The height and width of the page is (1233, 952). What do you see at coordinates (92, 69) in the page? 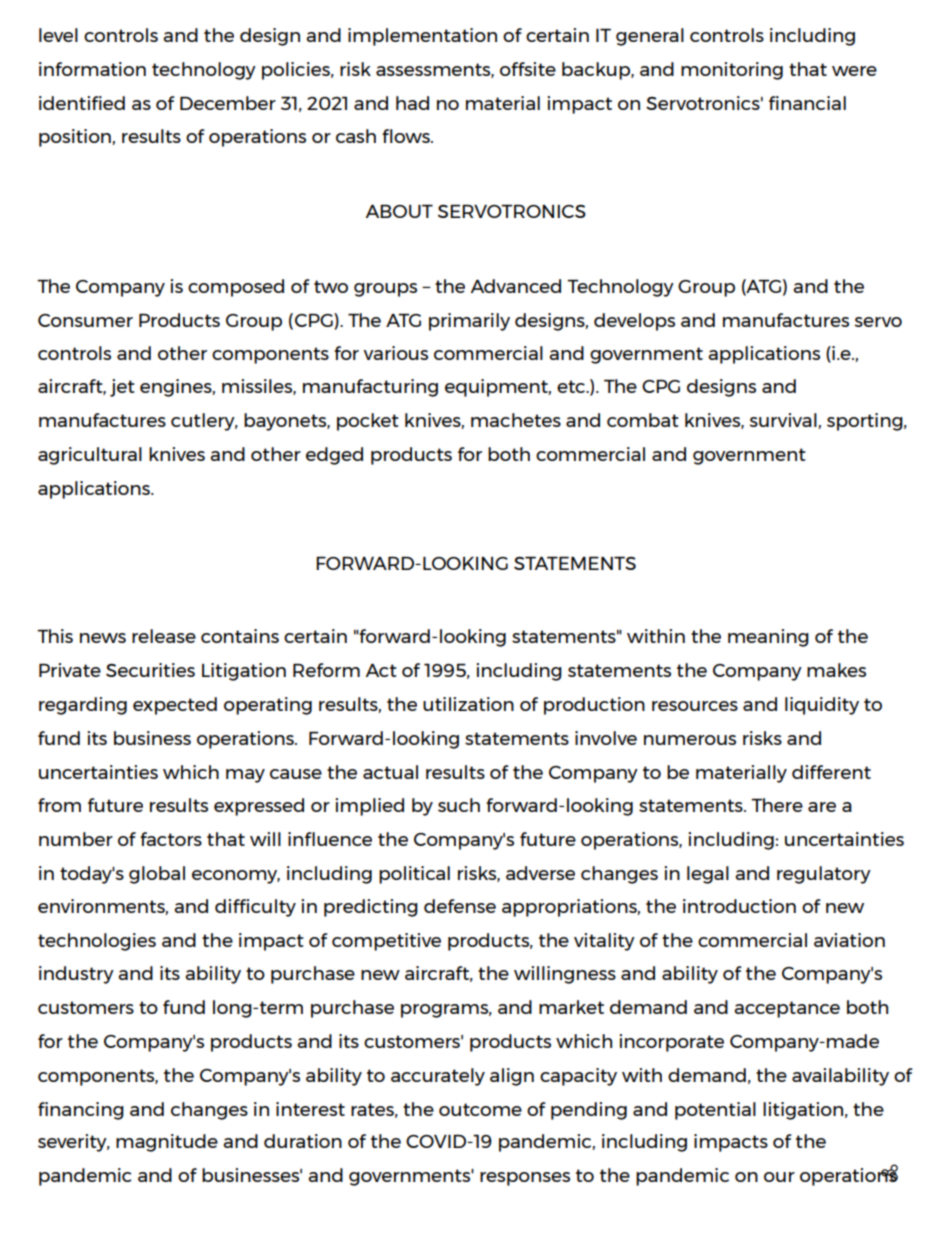
I see `information` at bounding box center [92, 69].
